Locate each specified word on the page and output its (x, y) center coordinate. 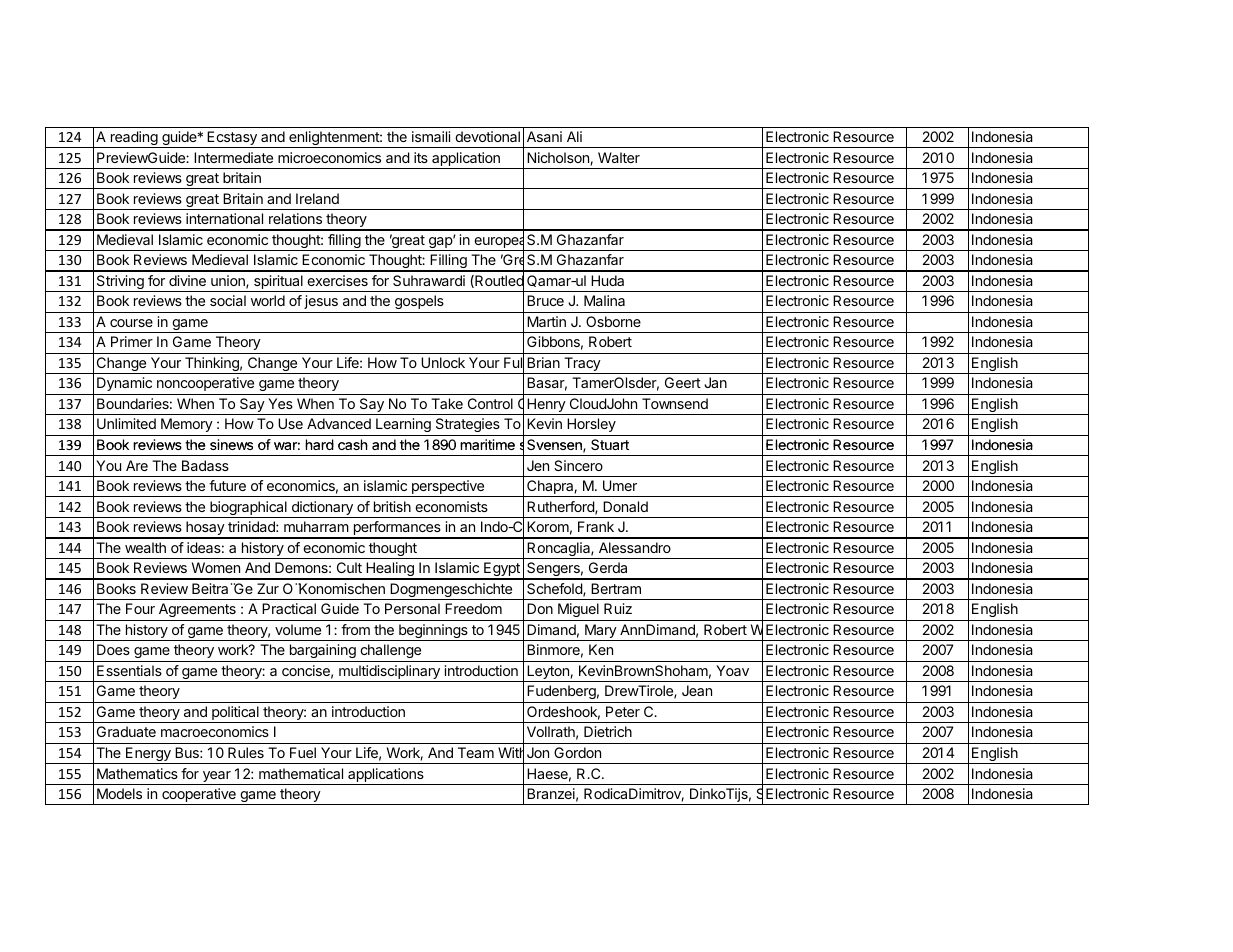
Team (476, 752)
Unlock (443, 362)
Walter (619, 157)
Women (216, 567)
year (216, 778)
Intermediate (233, 157)
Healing (390, 570)
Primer (132, 341)
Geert (683, 382)
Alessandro (635, 547)
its (421, 157)
